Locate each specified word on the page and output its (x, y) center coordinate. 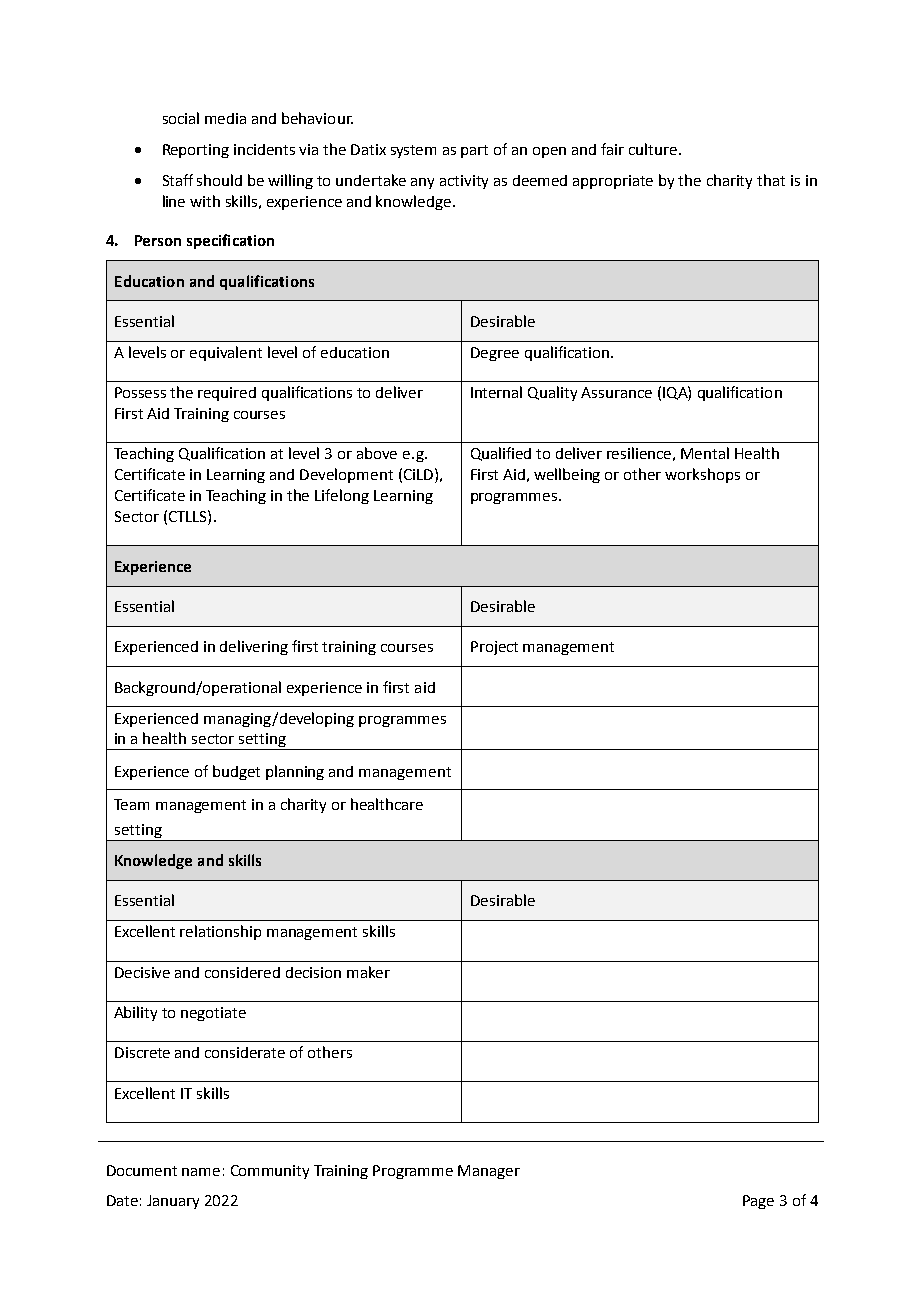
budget (236, 772)
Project (494, 648)
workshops (702, 475)
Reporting (196, 151)
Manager (489, 1172)
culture (654, 149)
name (201, 1172)
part (474, 151)
